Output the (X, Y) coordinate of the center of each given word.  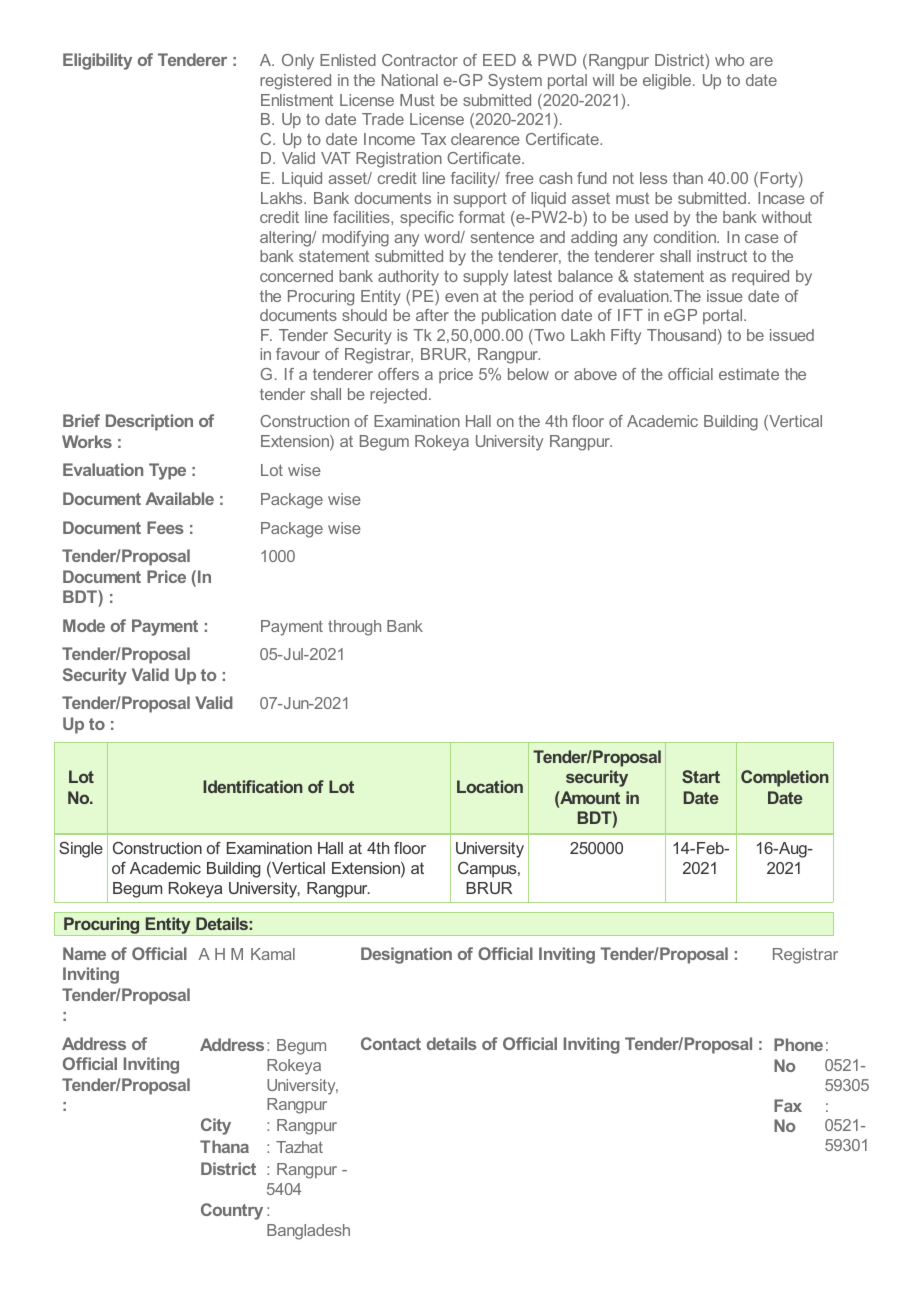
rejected (398, 396)
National (410, 80)
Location (490, 786)
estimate (749, 374)
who (729, 60)
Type (167, 471)
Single (81, 850)
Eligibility (97, 61)
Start (701, 776)
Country (232, 1211)
